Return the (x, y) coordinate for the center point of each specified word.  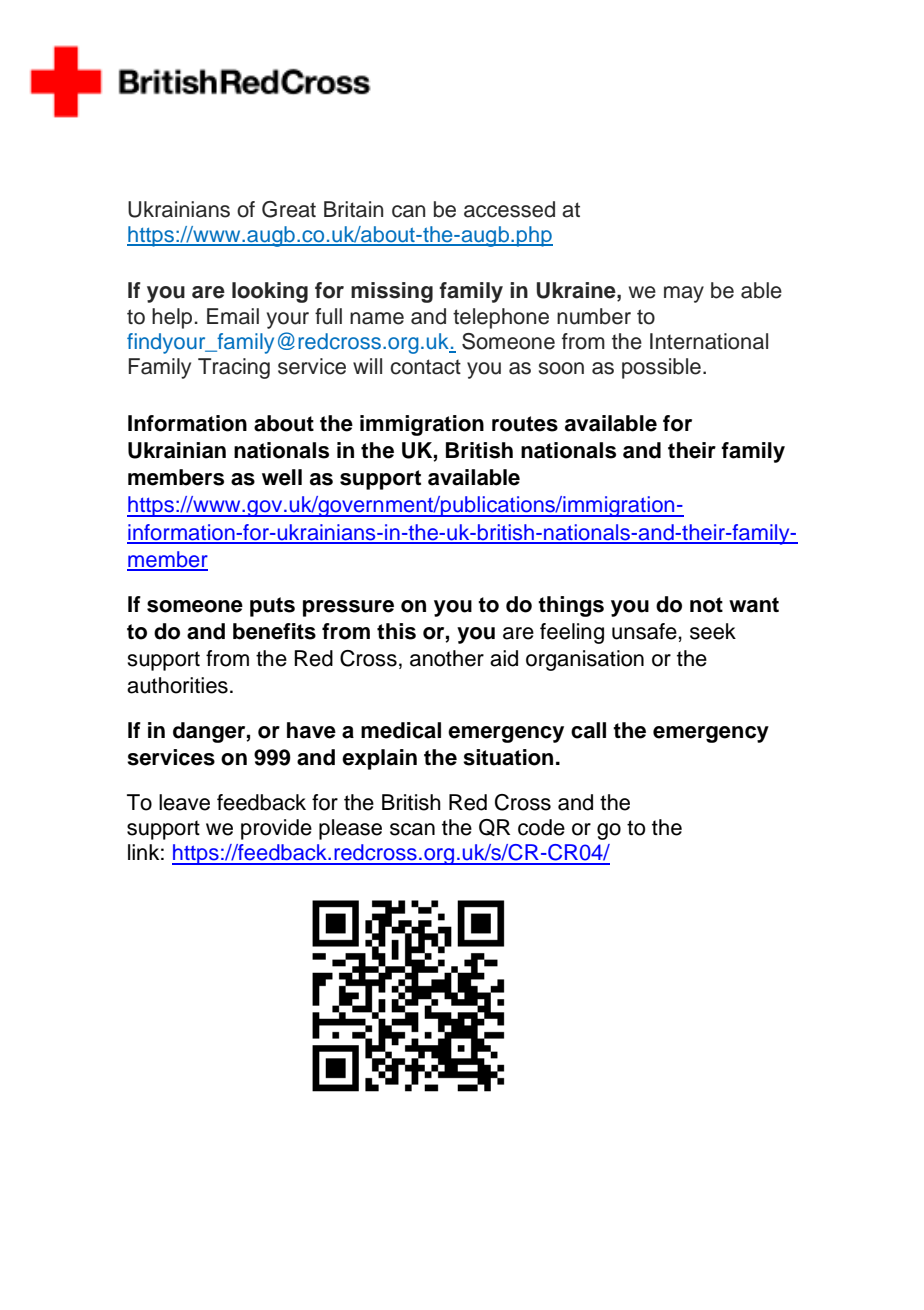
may (684, 294)
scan (412, 829)
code (541, 827)
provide (276, 829)
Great (289, 209)
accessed (509, 209)
